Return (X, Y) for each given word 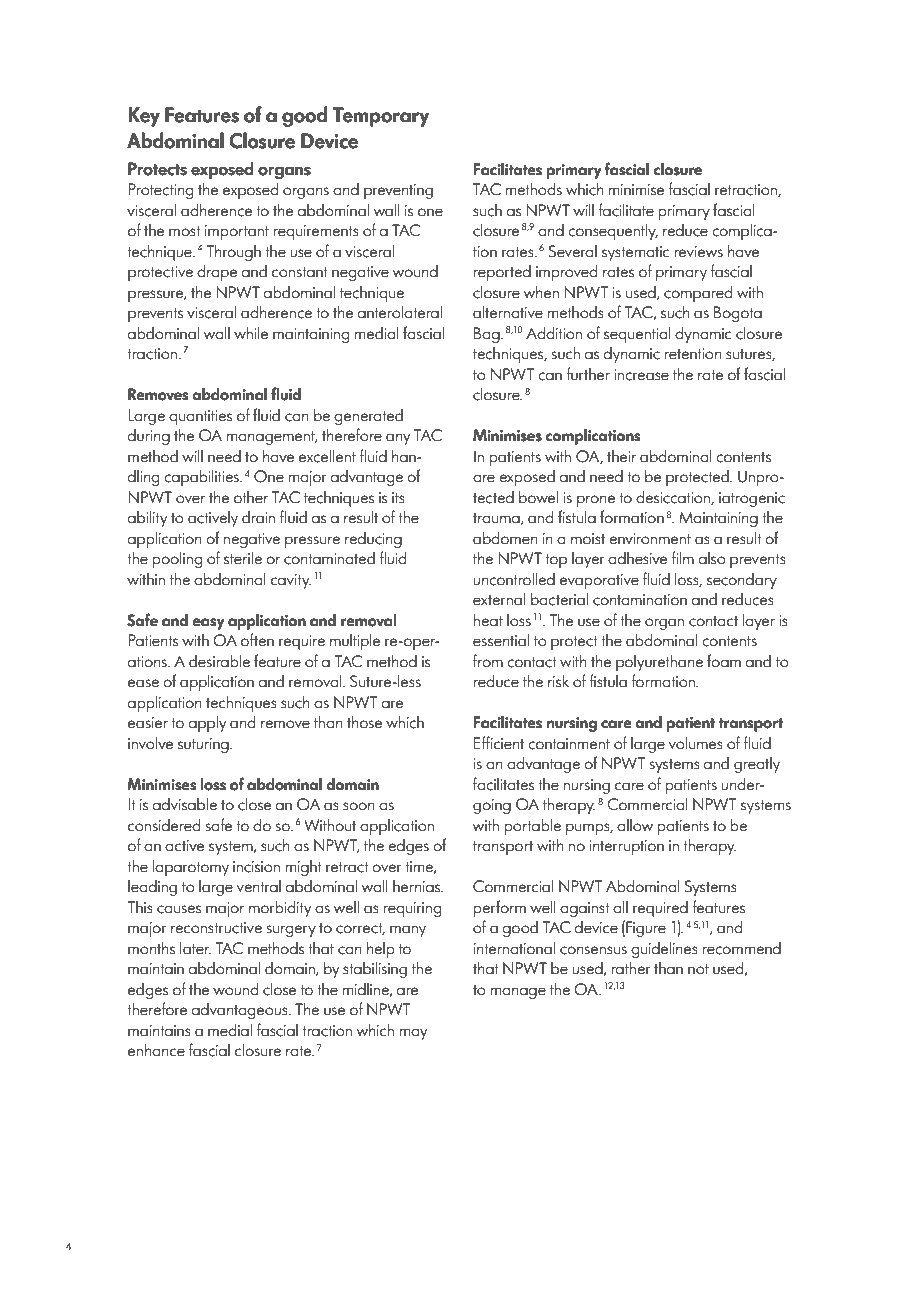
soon (359, 806)
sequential (637, 335)
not (698, 969)
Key (144, 117)
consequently (613, 232)
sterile (243, 558)
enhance (156, 1050)
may (413, 1034)
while (251, 333)
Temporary (381, 117)
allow (635, 825)
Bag (488, 335)
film (682, 557)
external (499, 599)
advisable (185, 804)
